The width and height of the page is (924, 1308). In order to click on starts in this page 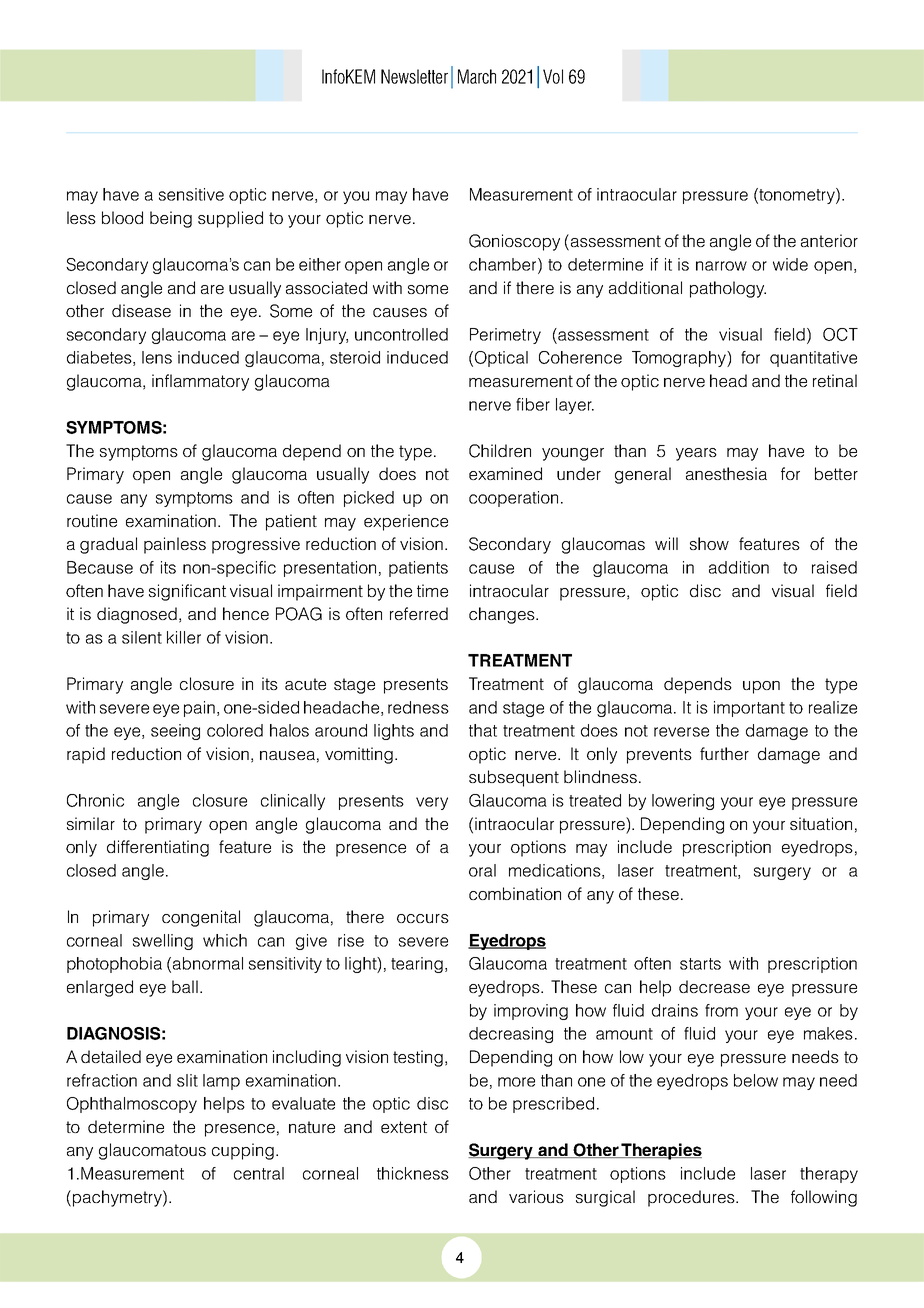, I will do `click(700, 964)`.
